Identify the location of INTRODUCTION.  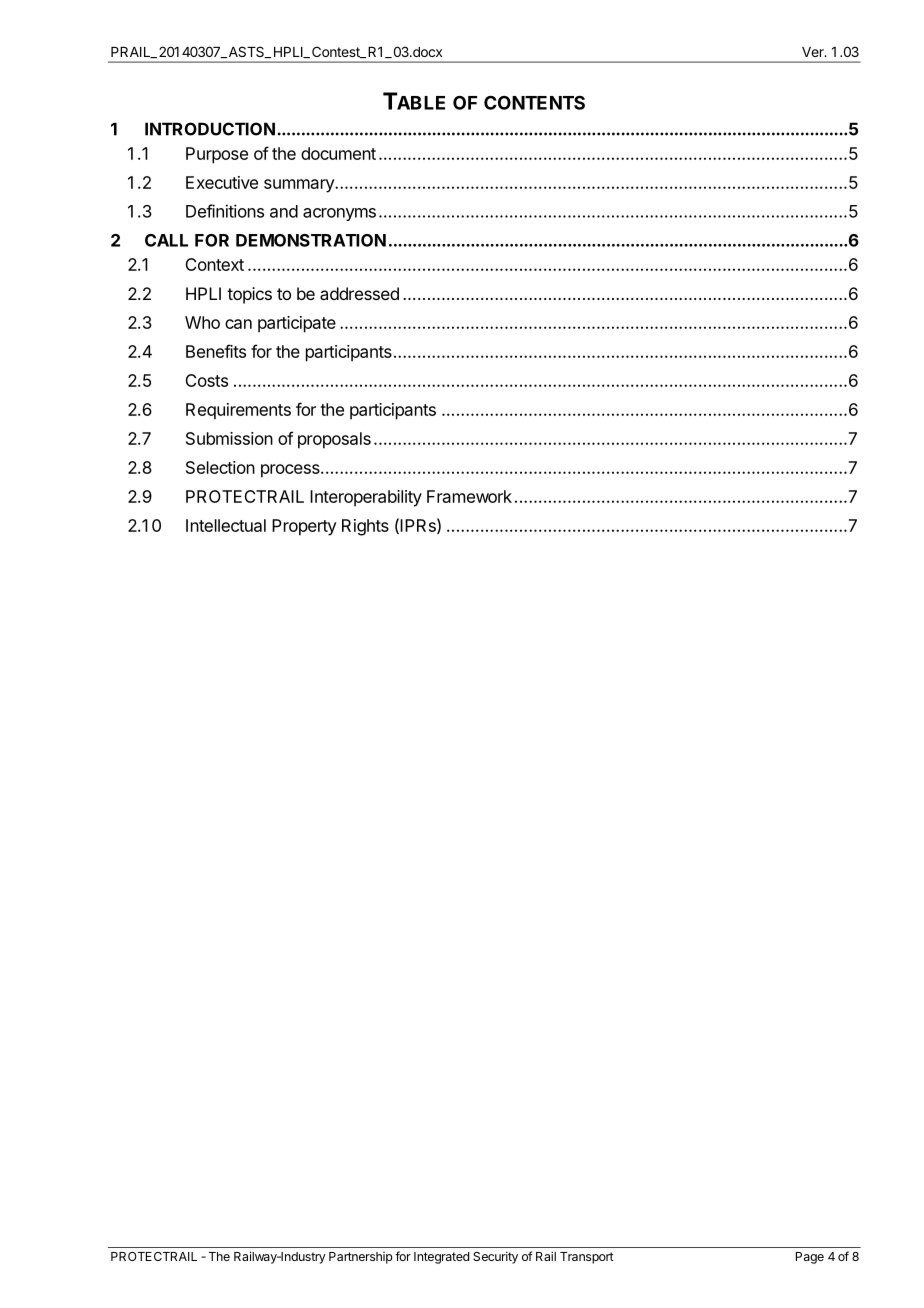
(210, 129).
